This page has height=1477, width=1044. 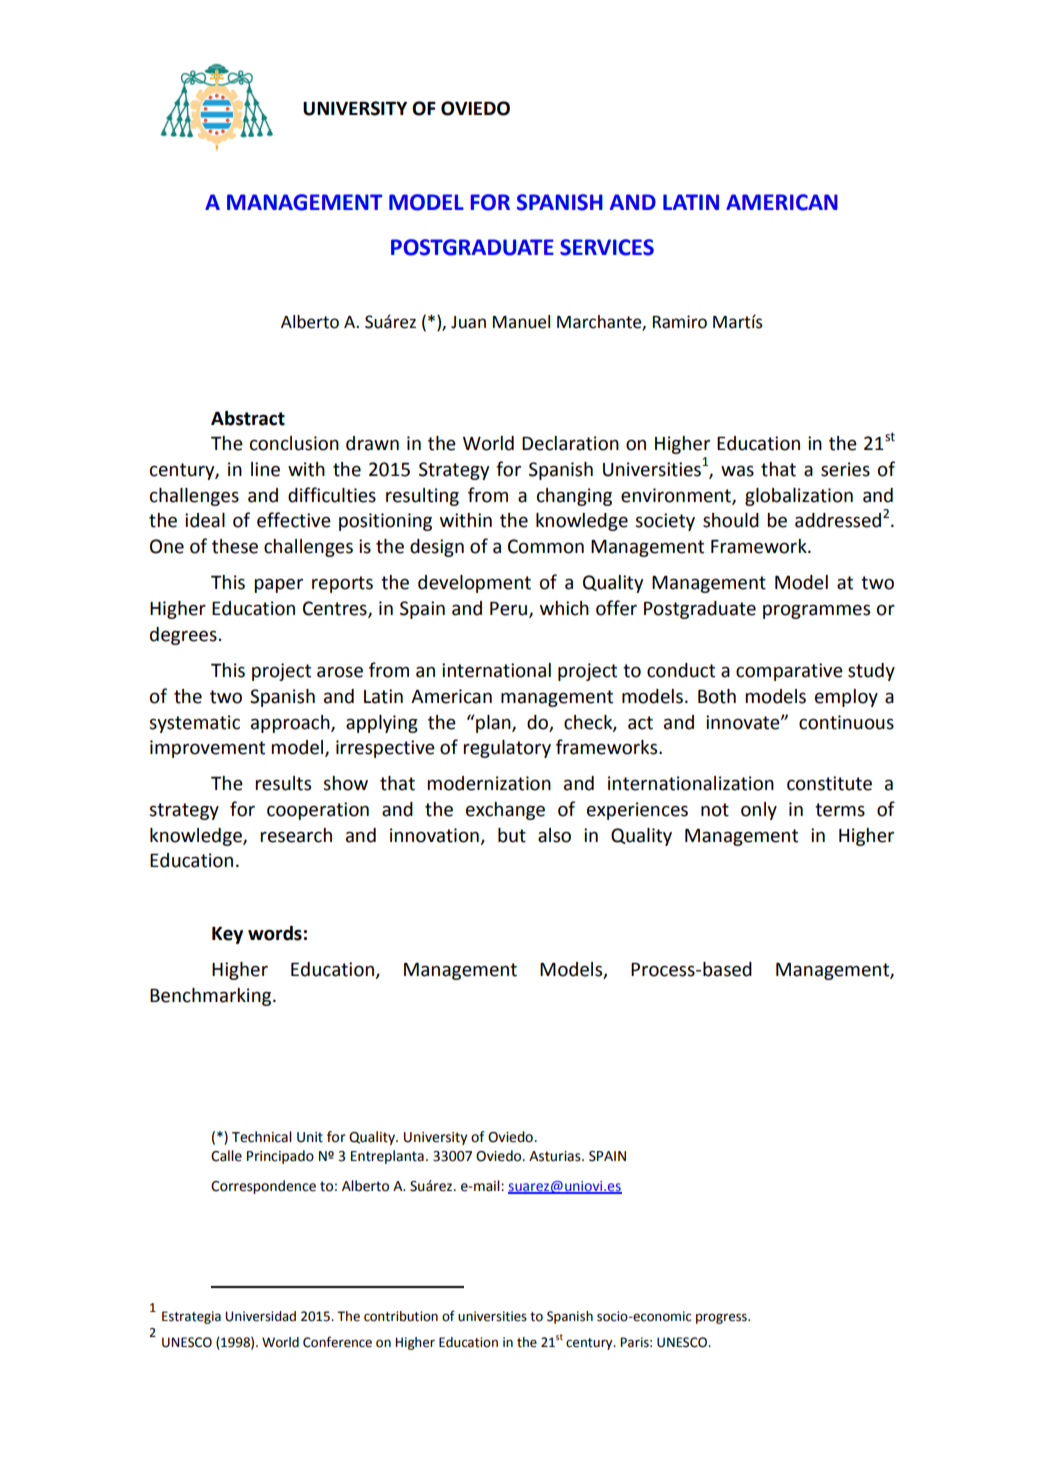 What do you see at coordinates (248, 418) in the page?
I see `Abstract` at bounding box center [248, 418].
